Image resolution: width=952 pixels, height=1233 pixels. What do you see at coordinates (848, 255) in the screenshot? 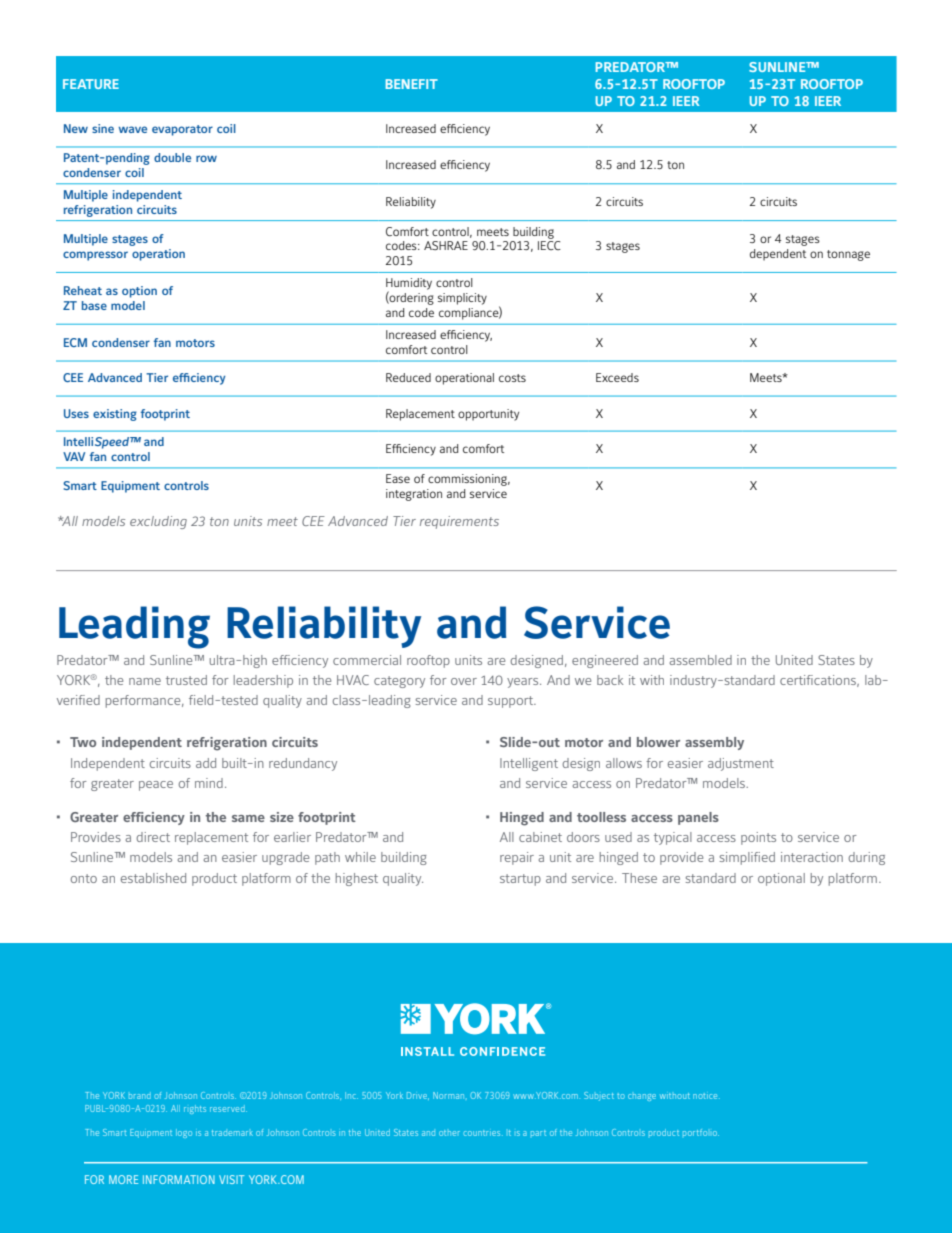
I see `tonnage` at bounding box center [848, 255].
